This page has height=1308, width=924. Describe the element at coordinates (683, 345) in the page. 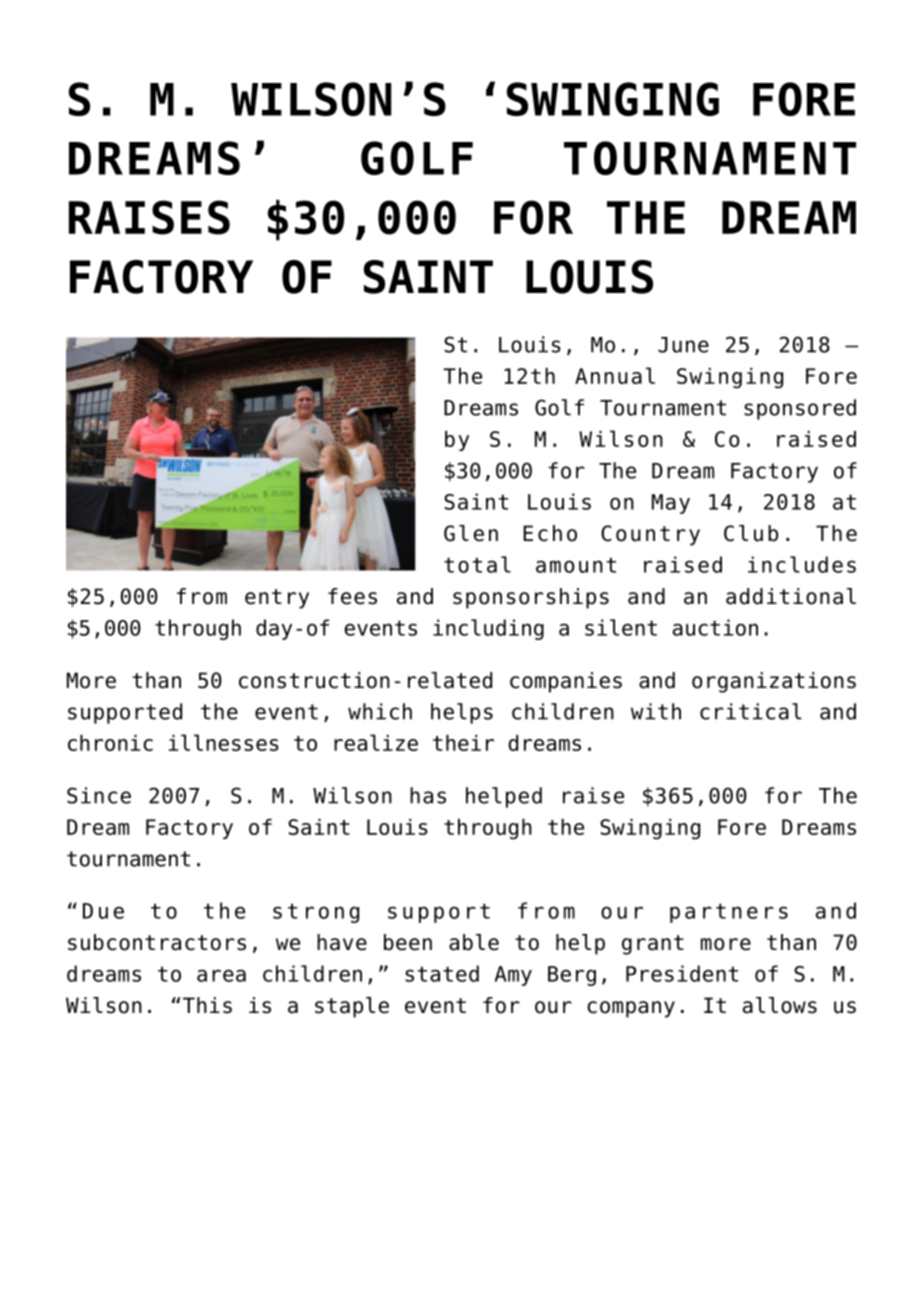

I see `June` at that location.
